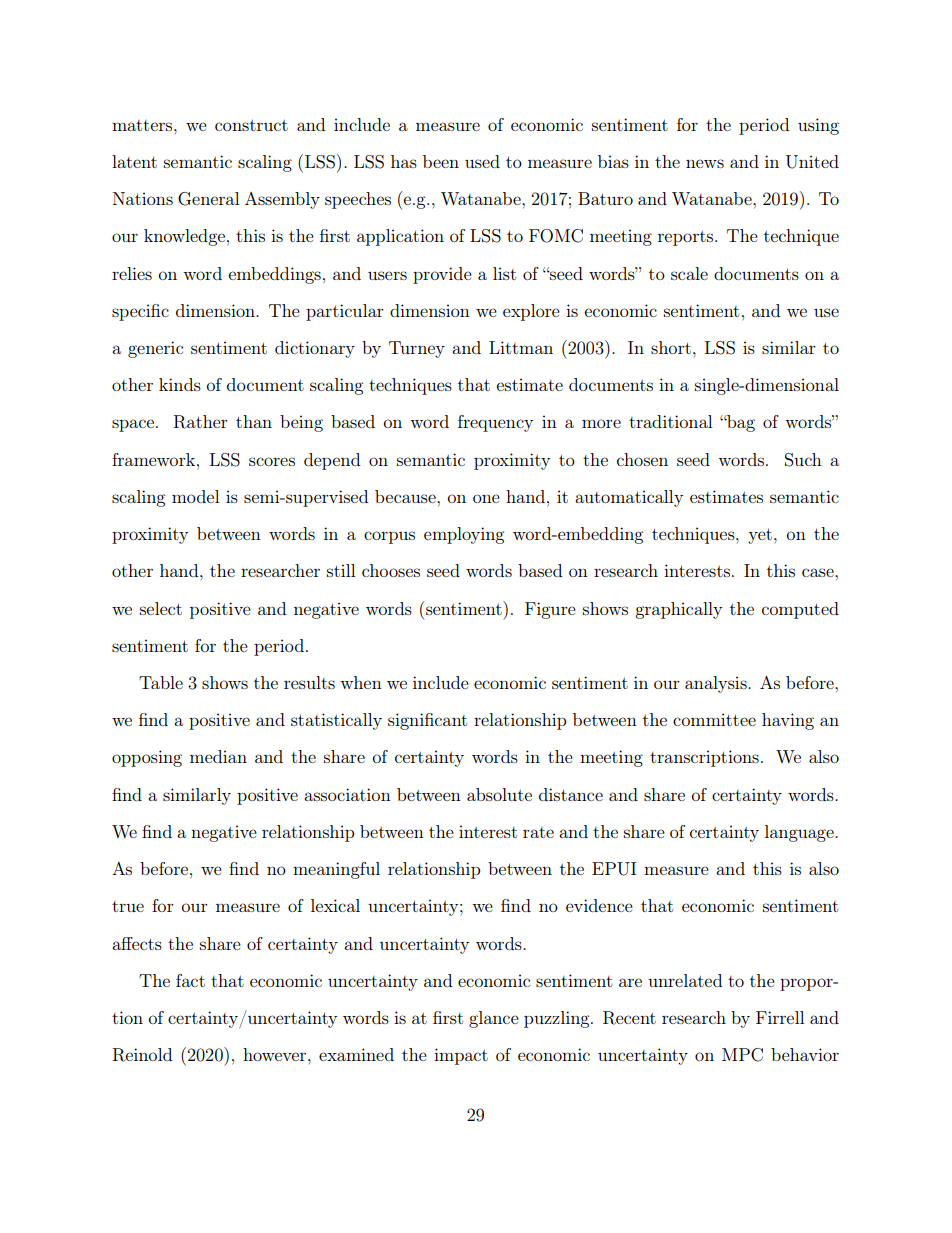  What do you see at coordinates (705, 163) in the screenshot?
I see `news` at bounding box center [705, 163].
